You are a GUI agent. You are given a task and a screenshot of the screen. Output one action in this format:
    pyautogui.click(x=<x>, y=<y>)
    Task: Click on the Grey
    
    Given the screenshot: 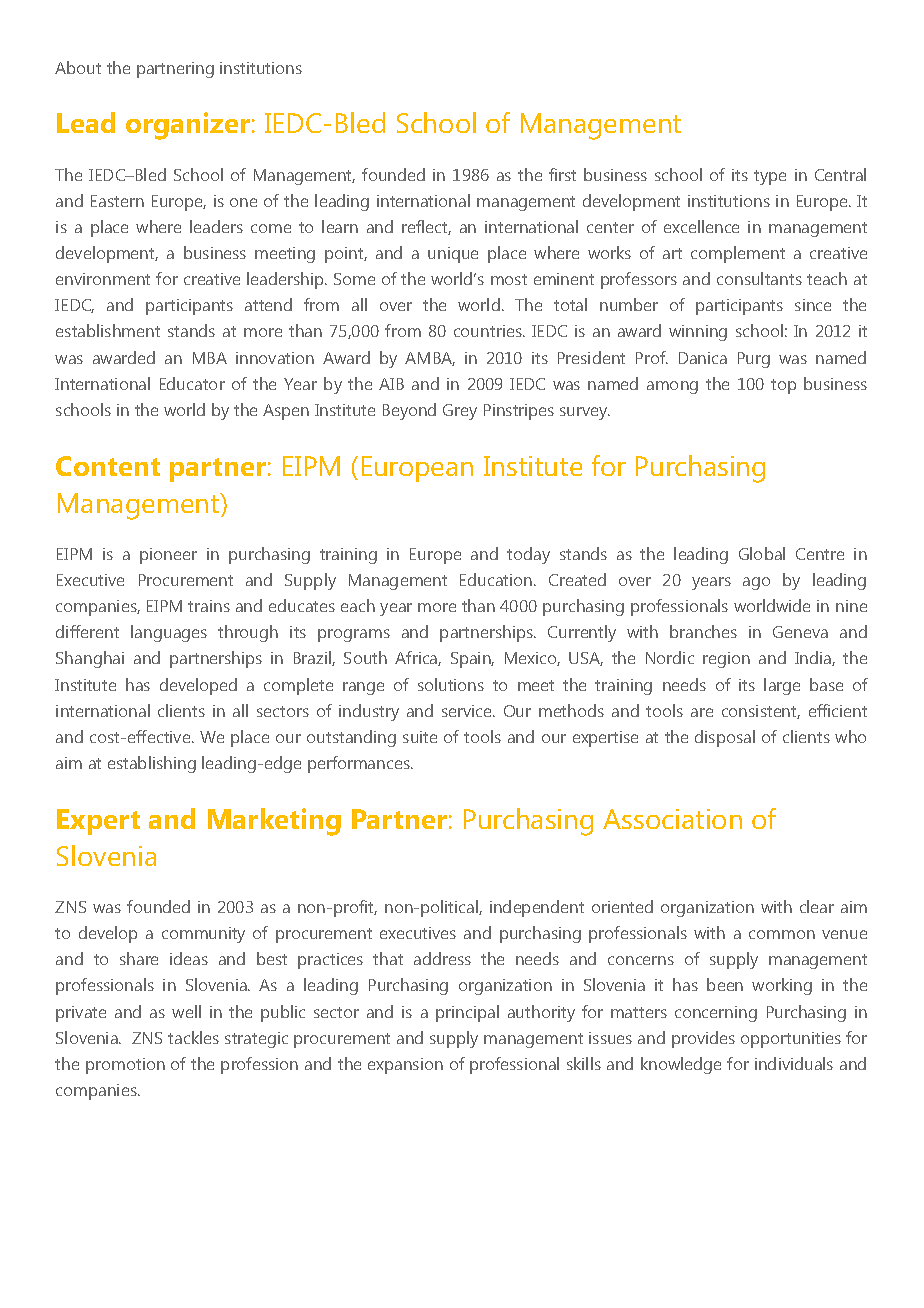 What is the action you would take?
    pyautogui.click(x=460, y=412)
